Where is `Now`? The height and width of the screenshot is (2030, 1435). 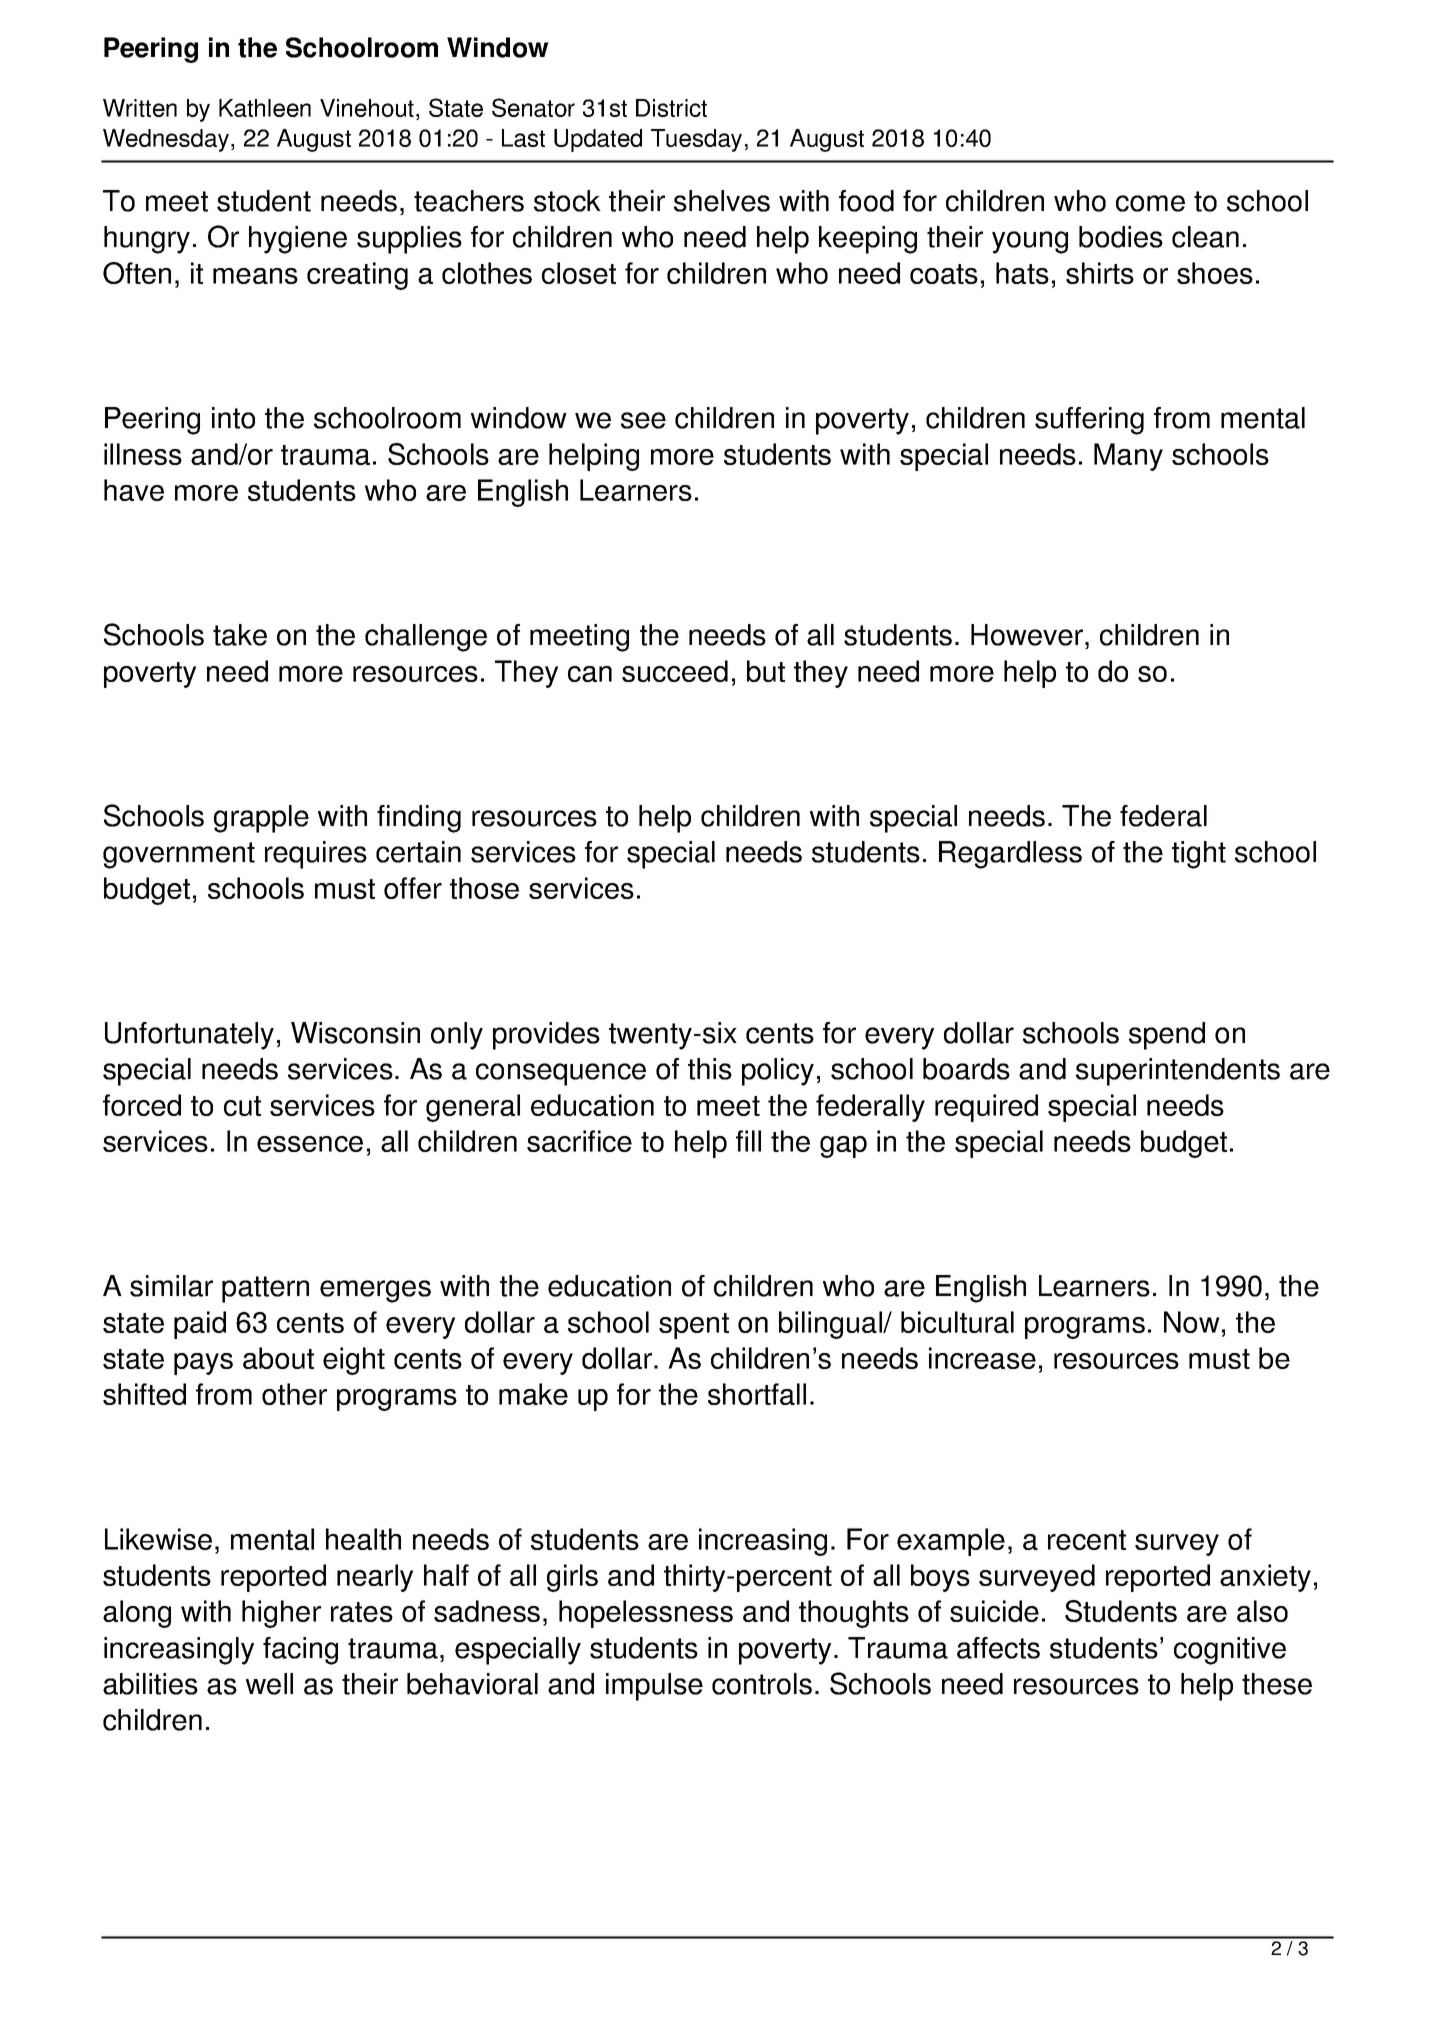
Now is located at coordinates (1192, 1322).
